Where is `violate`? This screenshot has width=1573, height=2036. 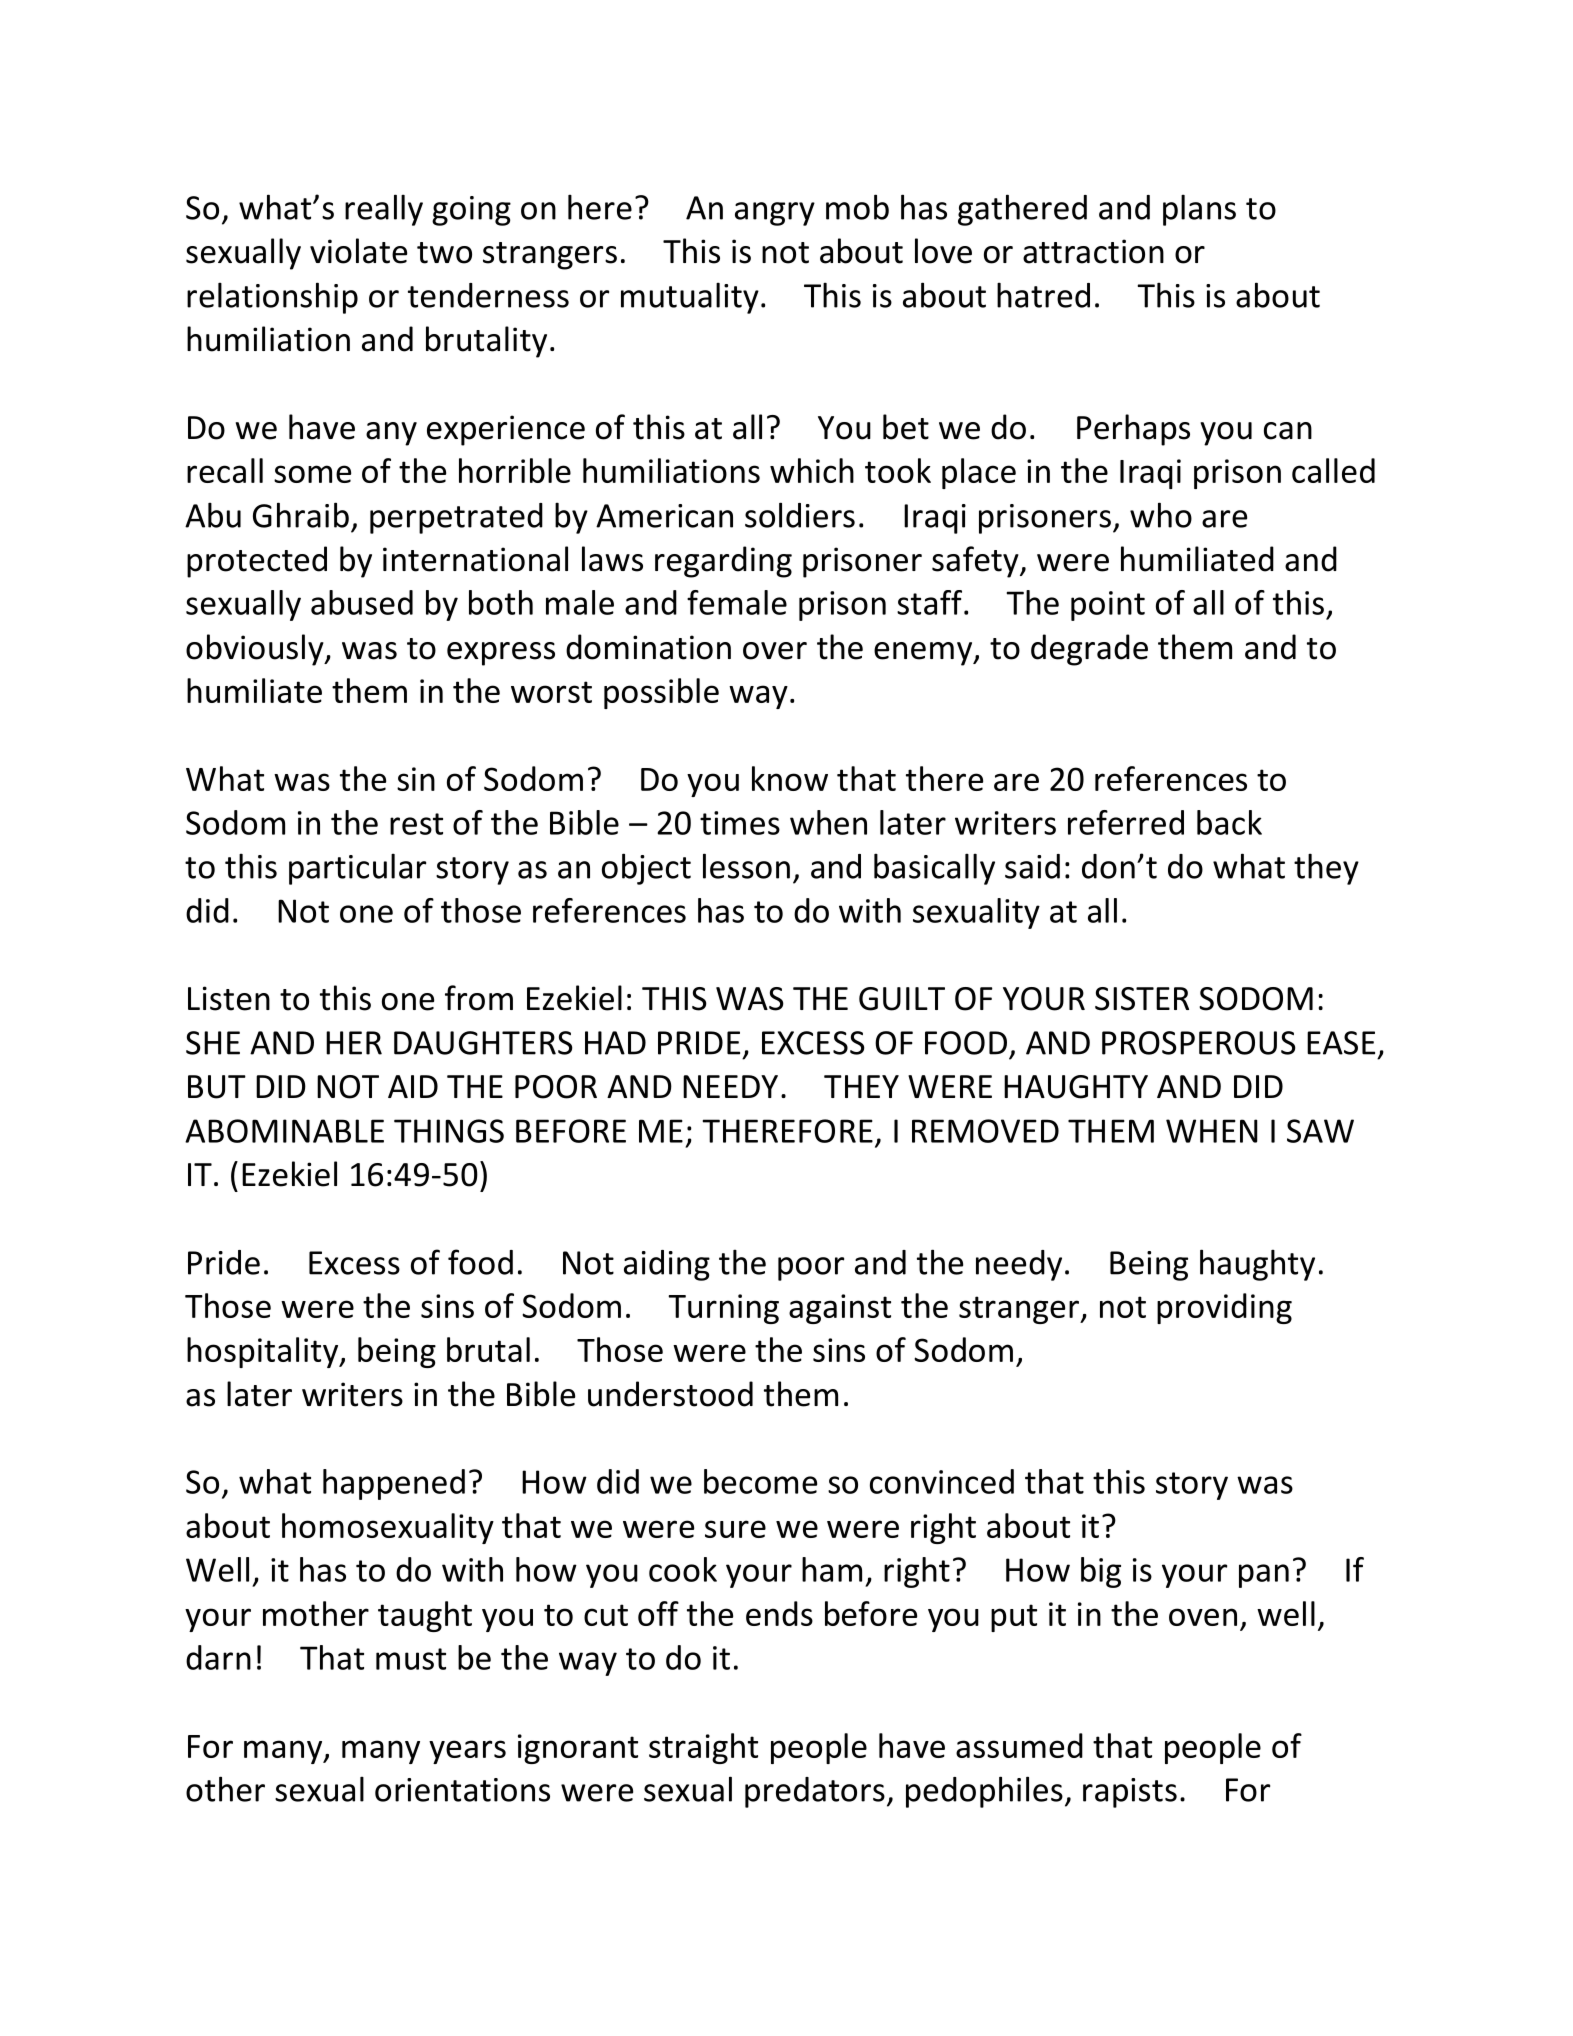
violate is located at coordinates (358, 251).
